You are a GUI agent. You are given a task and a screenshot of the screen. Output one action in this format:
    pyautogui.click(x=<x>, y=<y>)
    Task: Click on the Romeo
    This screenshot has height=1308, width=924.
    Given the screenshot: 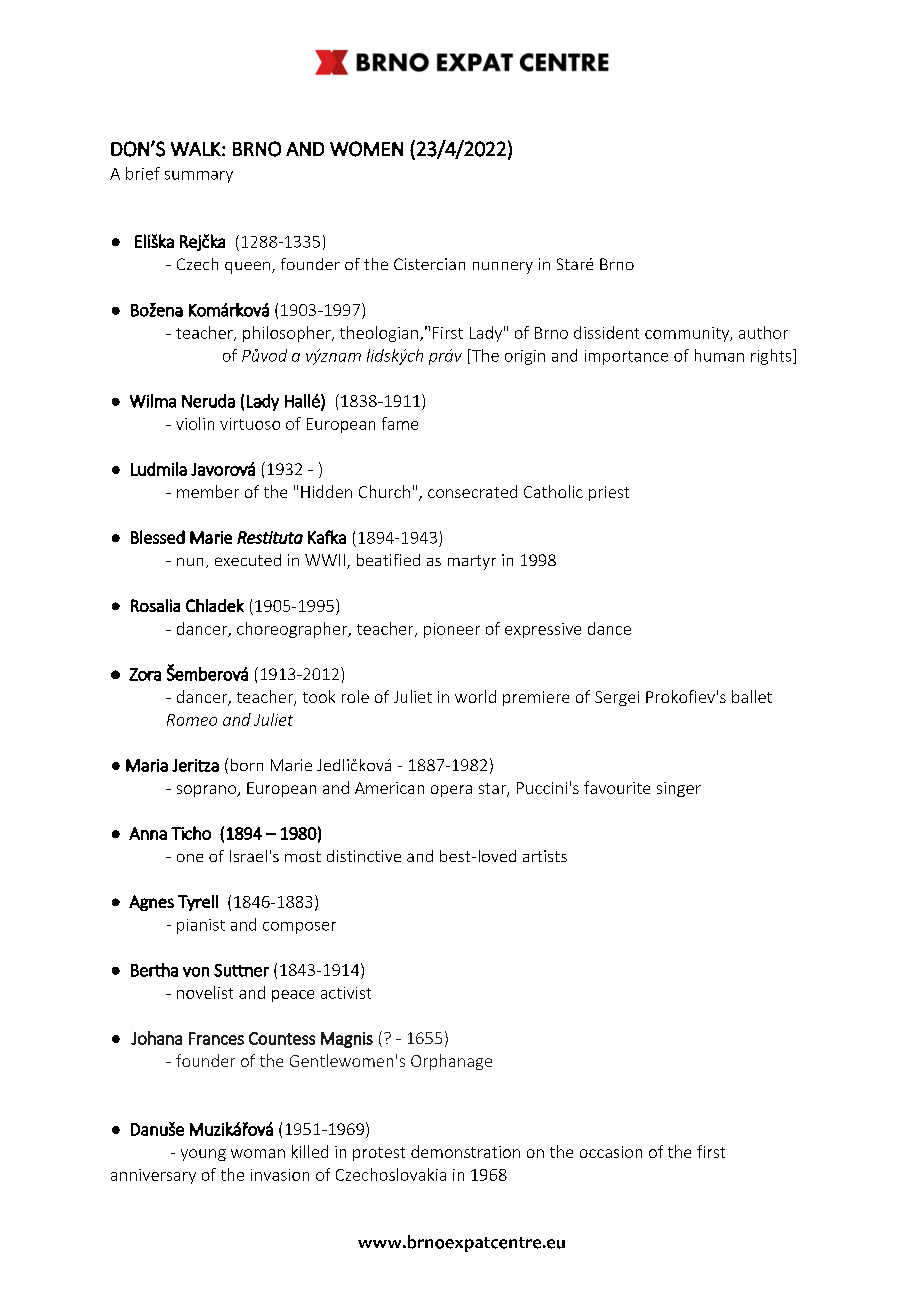 What is the action you would take?
    pyautogui.click(x=192, y=720)
